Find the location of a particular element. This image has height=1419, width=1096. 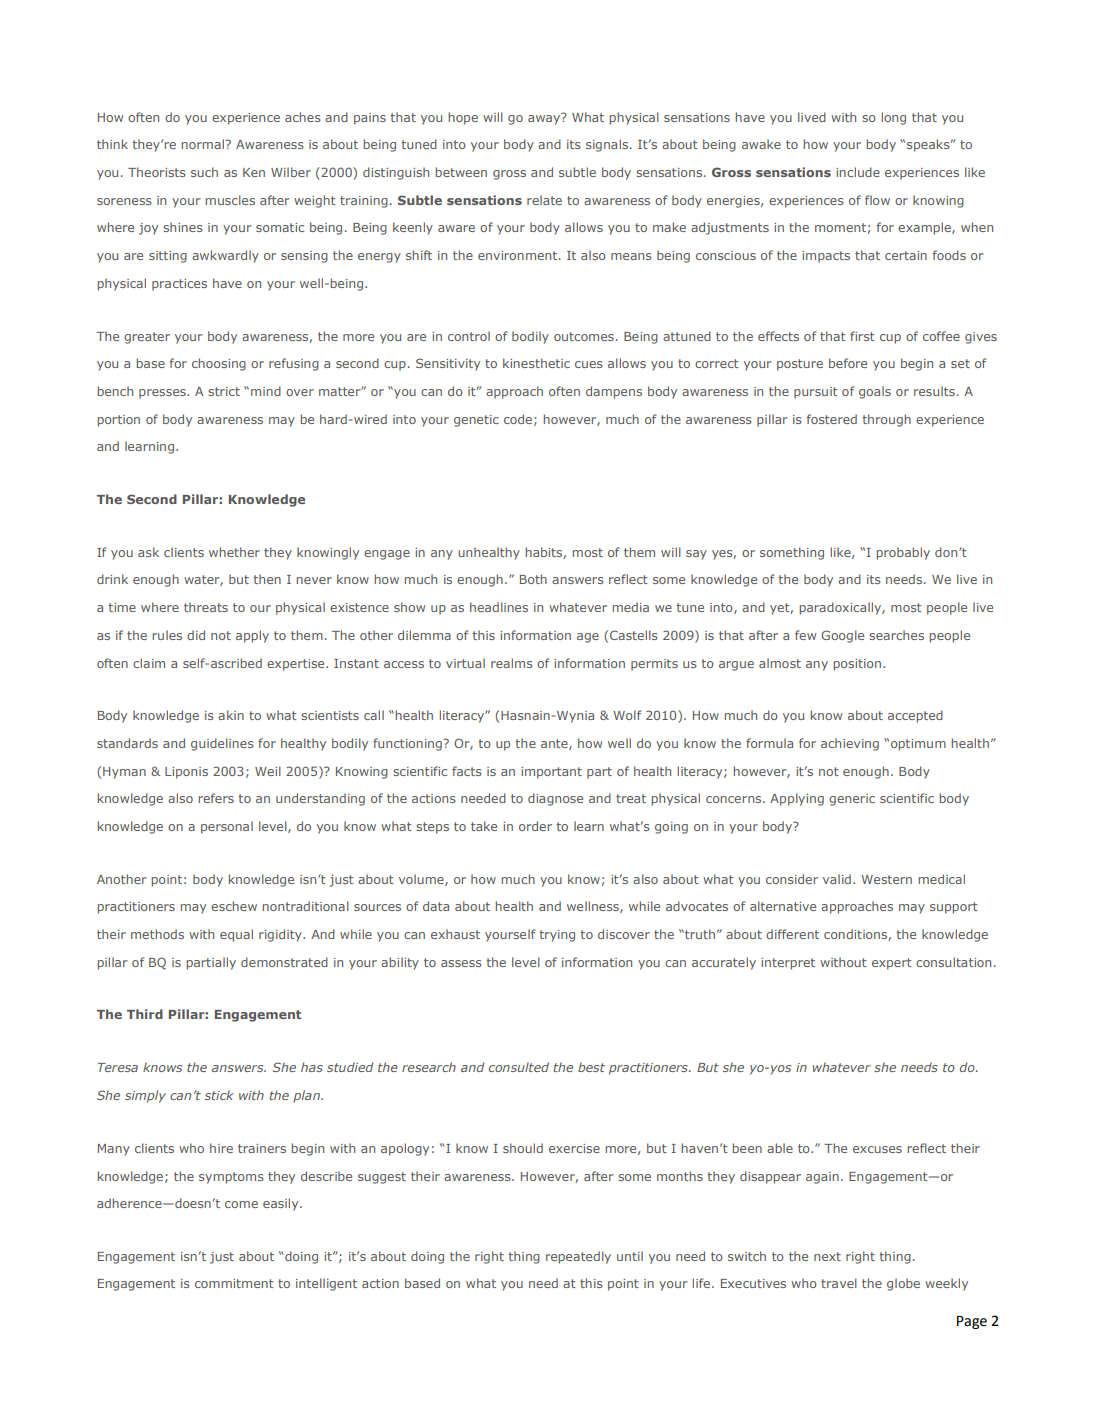

away is located at coordinates (545, 119).
